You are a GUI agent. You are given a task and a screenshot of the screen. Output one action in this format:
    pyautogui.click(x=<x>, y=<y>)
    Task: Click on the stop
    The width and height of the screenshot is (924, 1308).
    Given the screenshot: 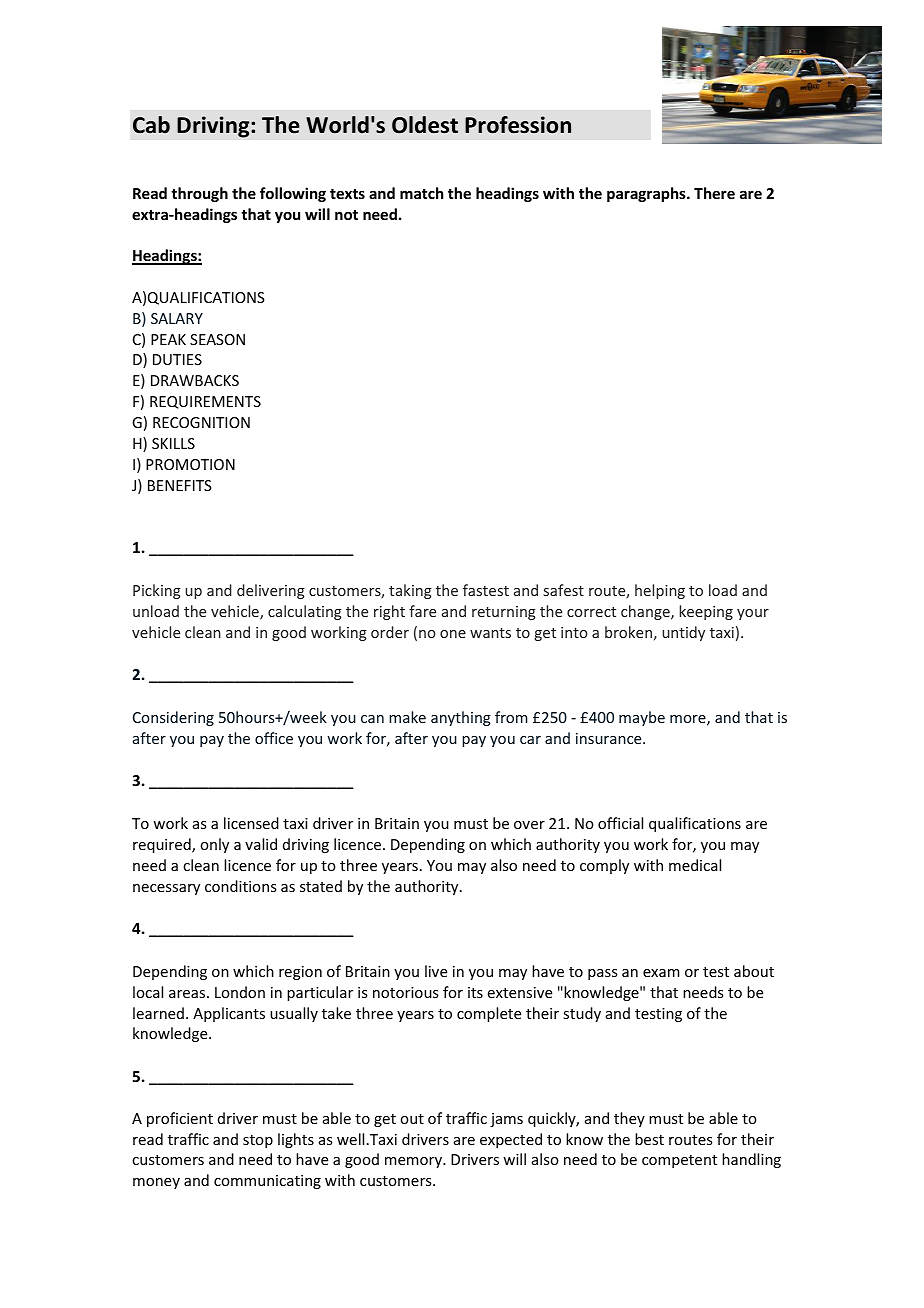 What is the action you would take?
    pyautogui.click(x=258, y=1141)
